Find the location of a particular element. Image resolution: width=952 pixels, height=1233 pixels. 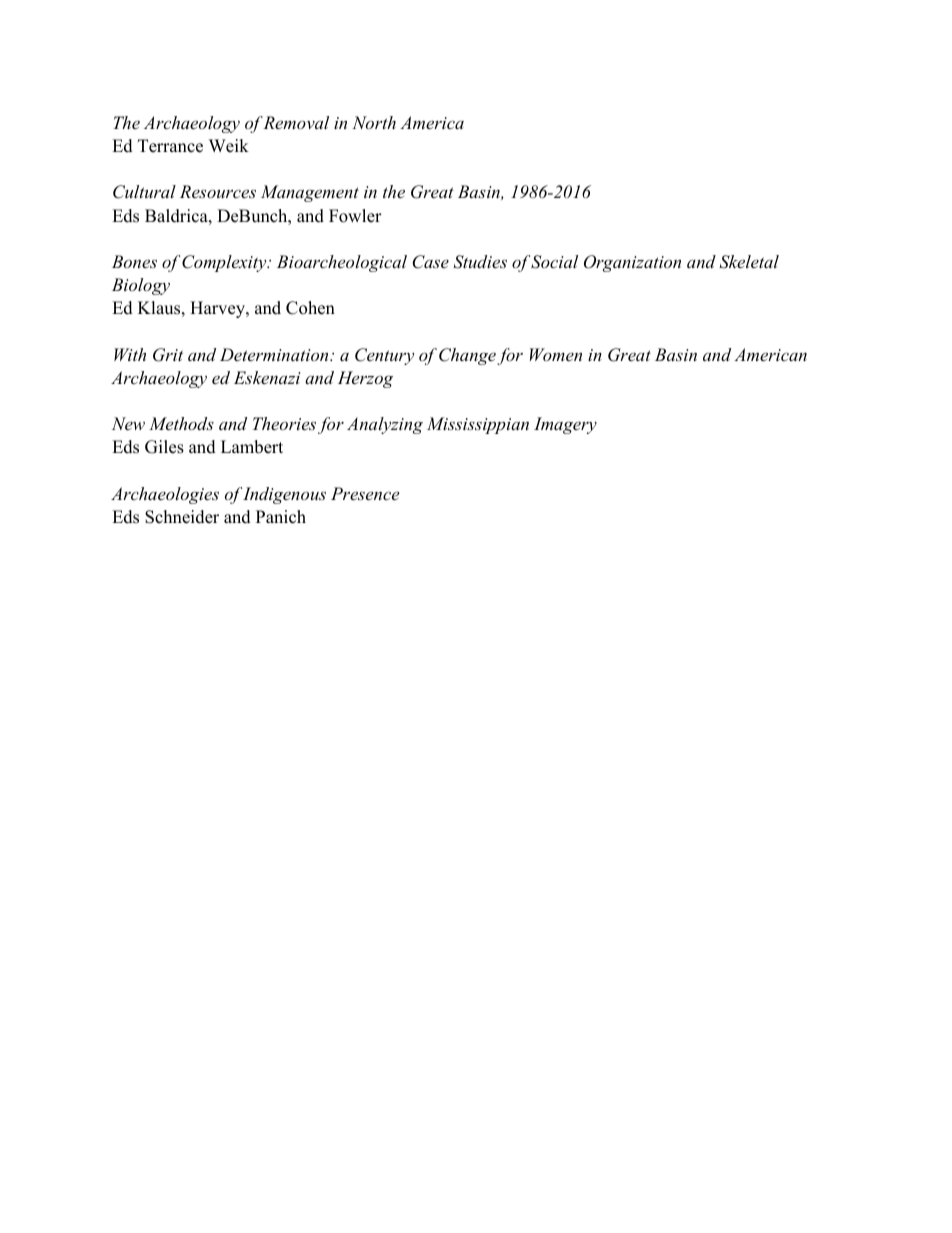

Removal is located at coordinates (296, 122).
